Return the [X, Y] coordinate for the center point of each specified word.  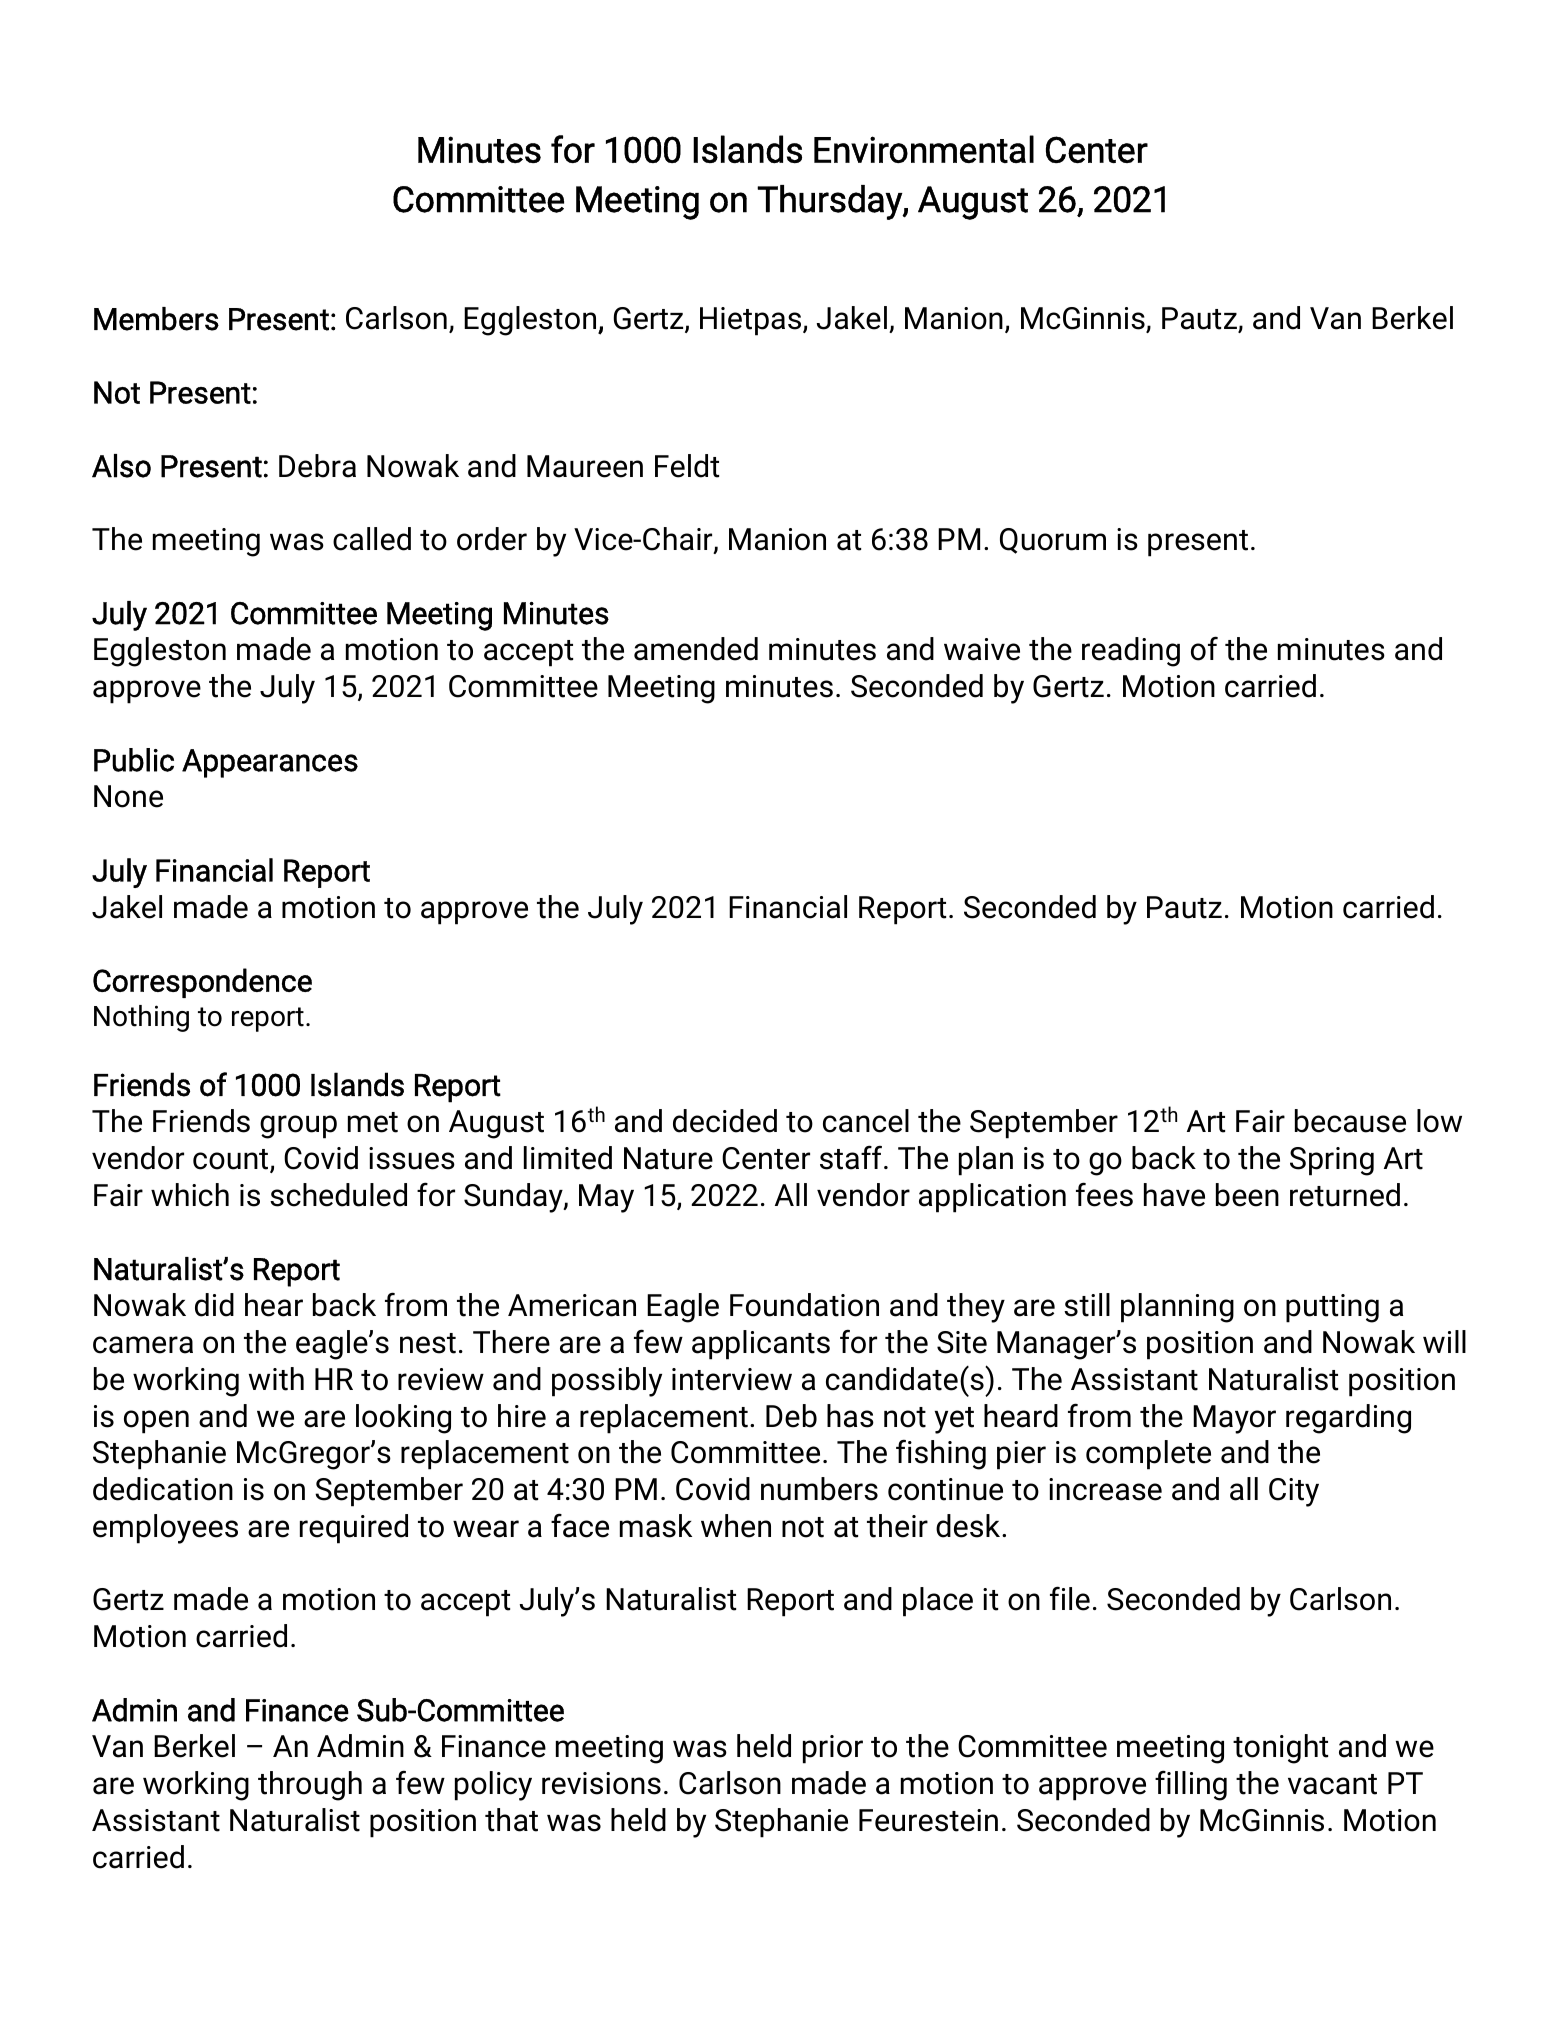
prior [833, 1749]
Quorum [1053, 541]
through [310, 1786]
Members [156, 319]
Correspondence [202, 983]
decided [725, 1121]
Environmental [924, 149]
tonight [1280, 1749]
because [1350, 1121]
